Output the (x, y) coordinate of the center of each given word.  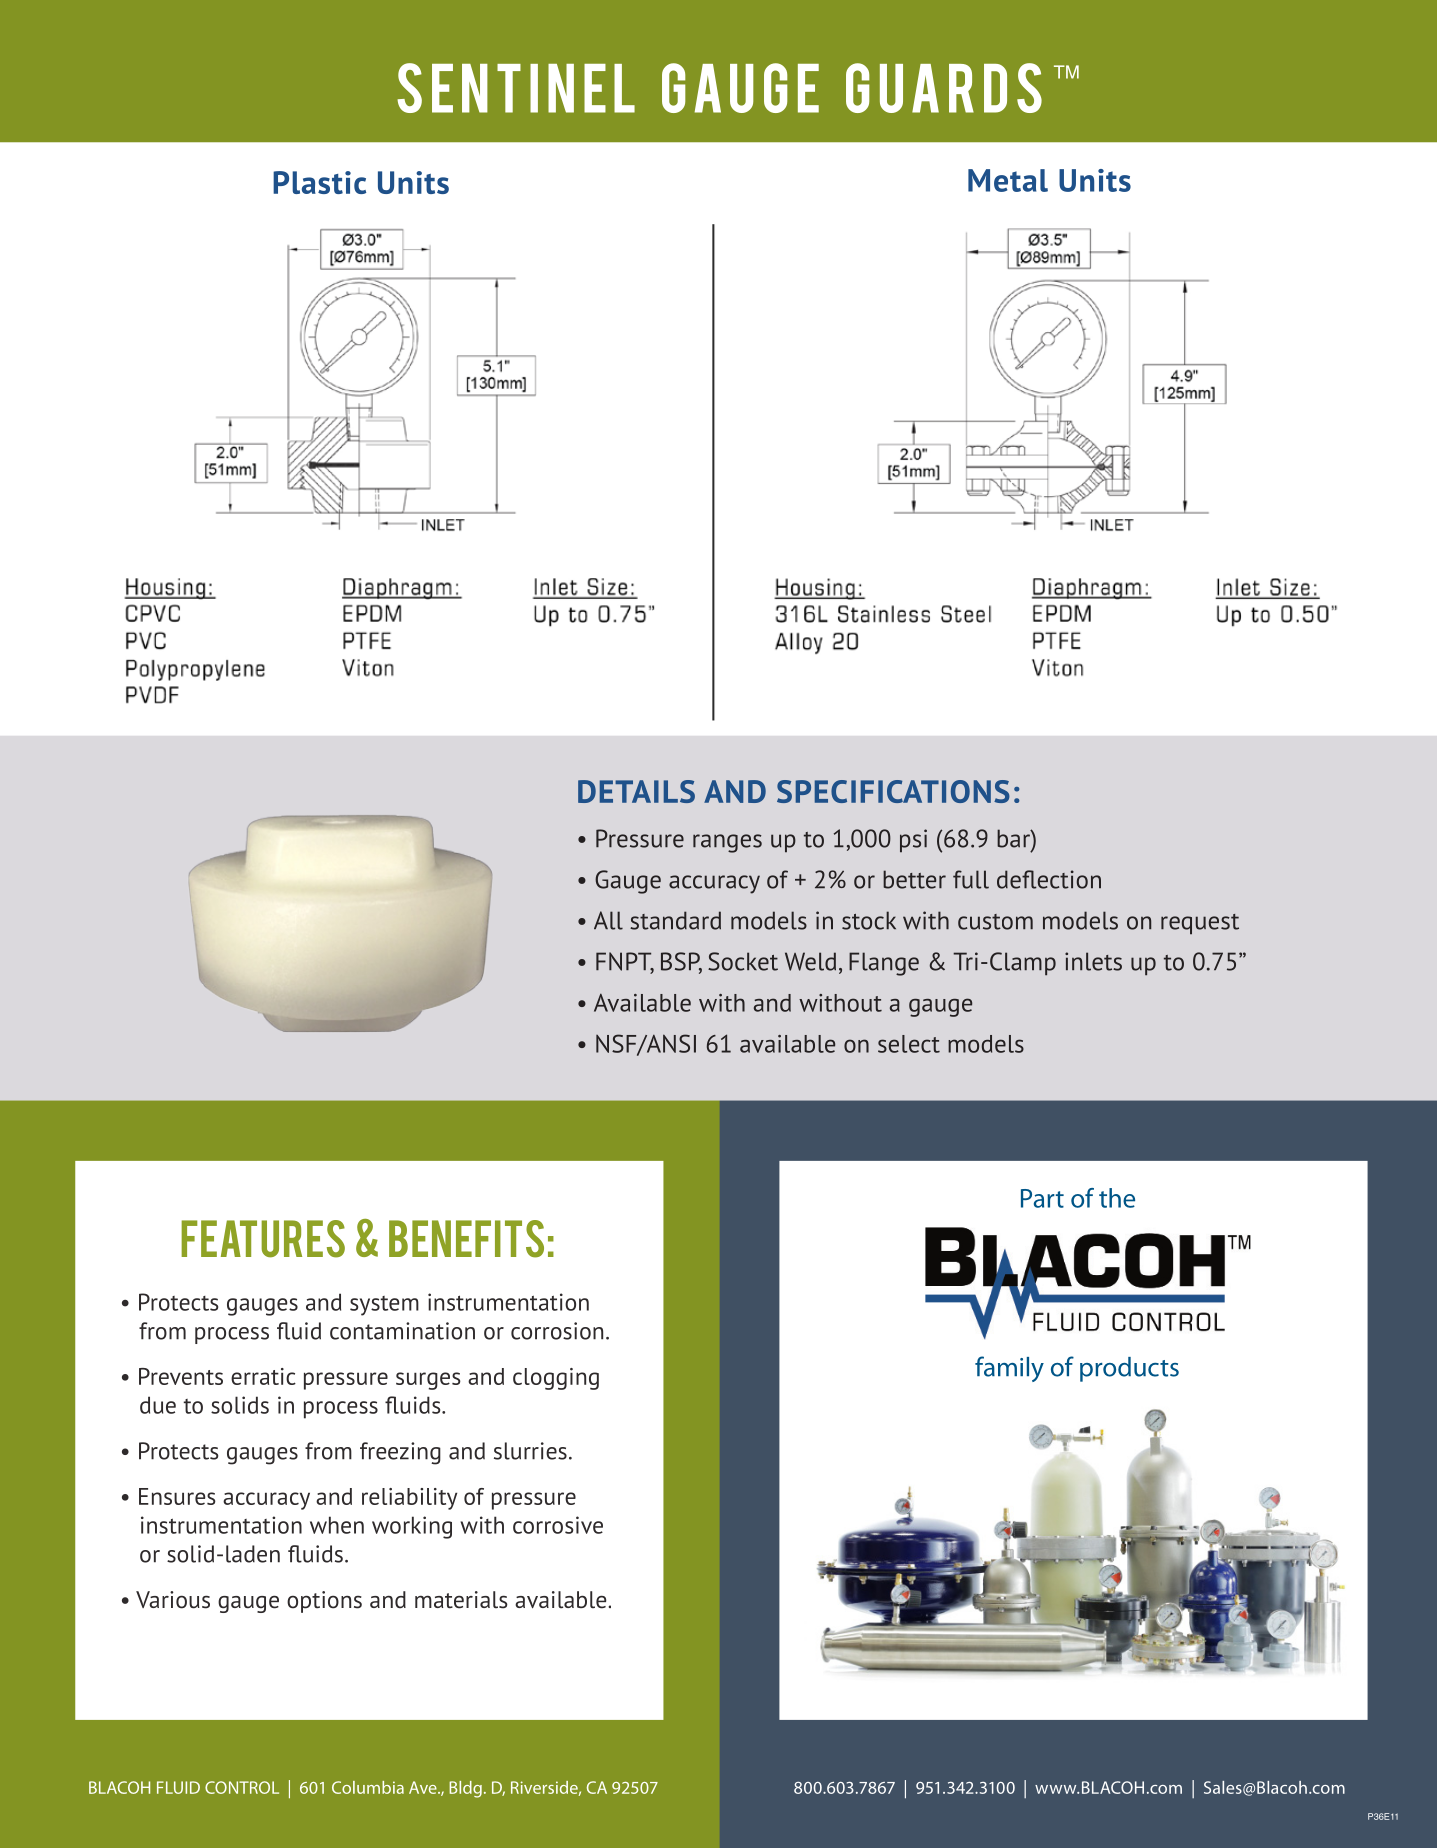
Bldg (465, 1789)
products (1129, 1369)
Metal (1008, 180)
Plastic (319, 182)
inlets (1093, 961)
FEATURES (263, 1239)
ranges (727, 843)
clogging (556, 1379)
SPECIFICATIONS (893, 791)
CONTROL (242, 1787)
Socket (743, 961)
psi (913, 841)
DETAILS (636, 791)
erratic (263, 1376)
